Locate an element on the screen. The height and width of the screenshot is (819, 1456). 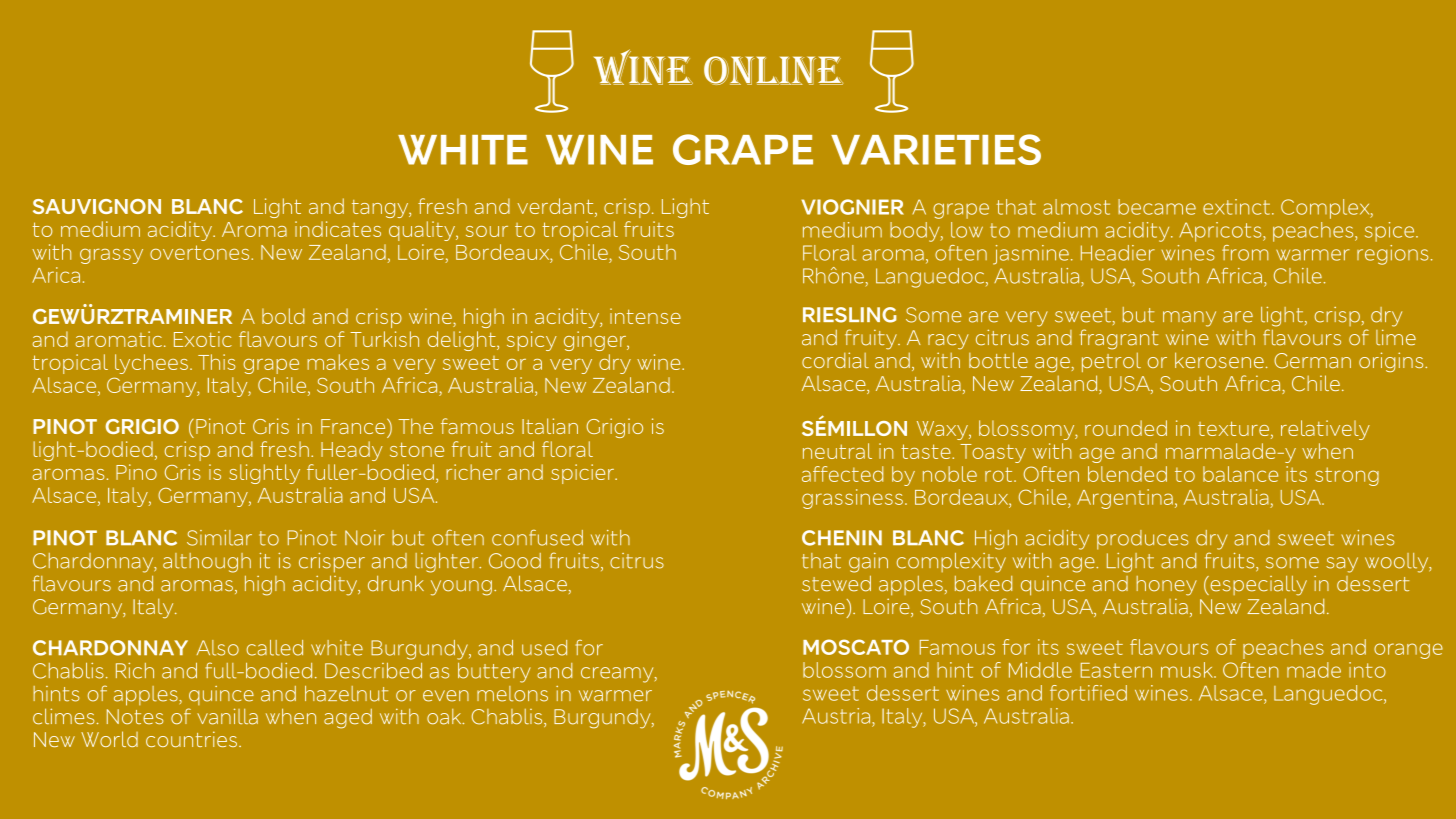
overtones is located at coordinates (201, 252).
